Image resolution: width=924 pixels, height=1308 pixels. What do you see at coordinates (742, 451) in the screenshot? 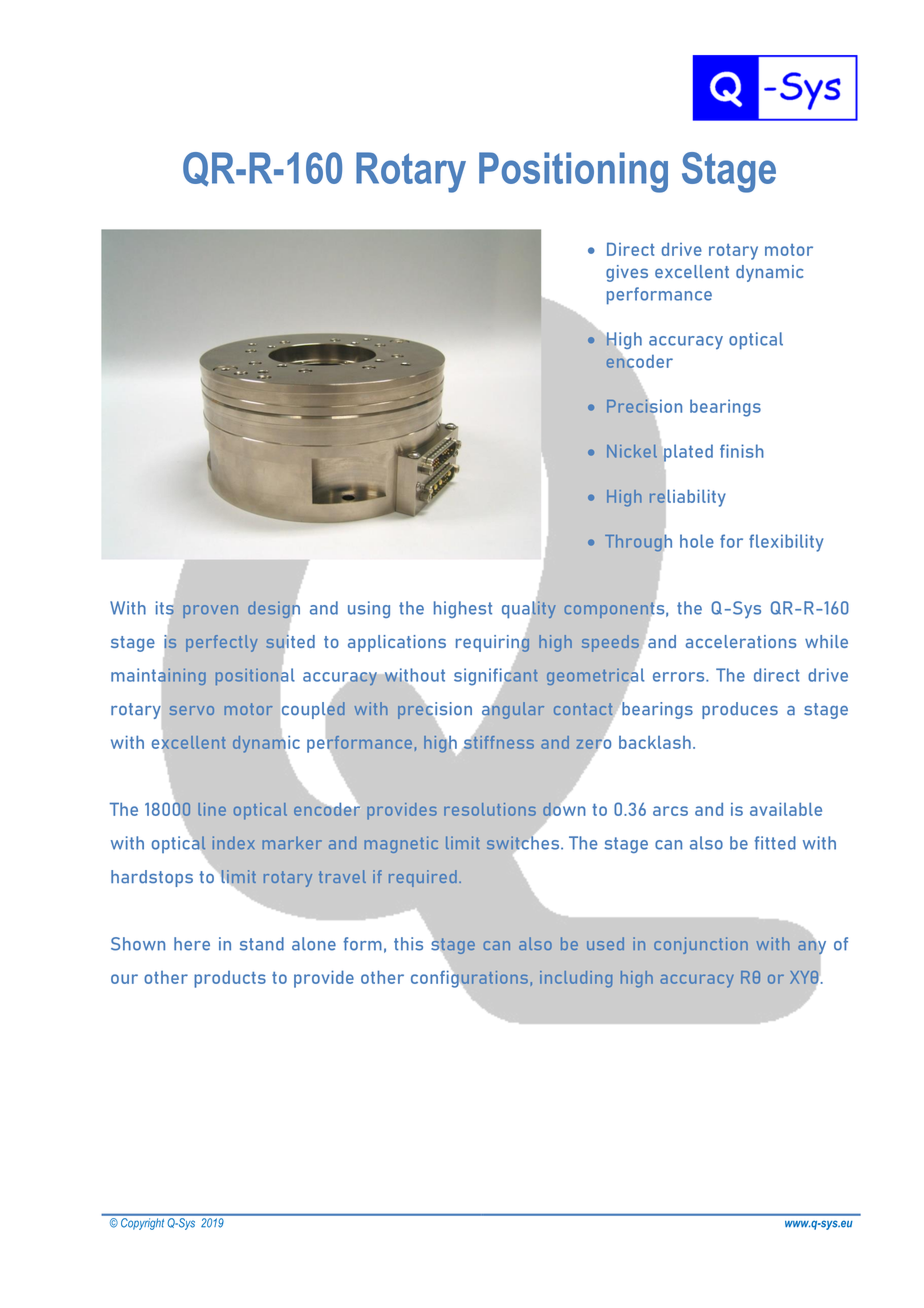
I see `finish` at bounding box center [742, 451].
